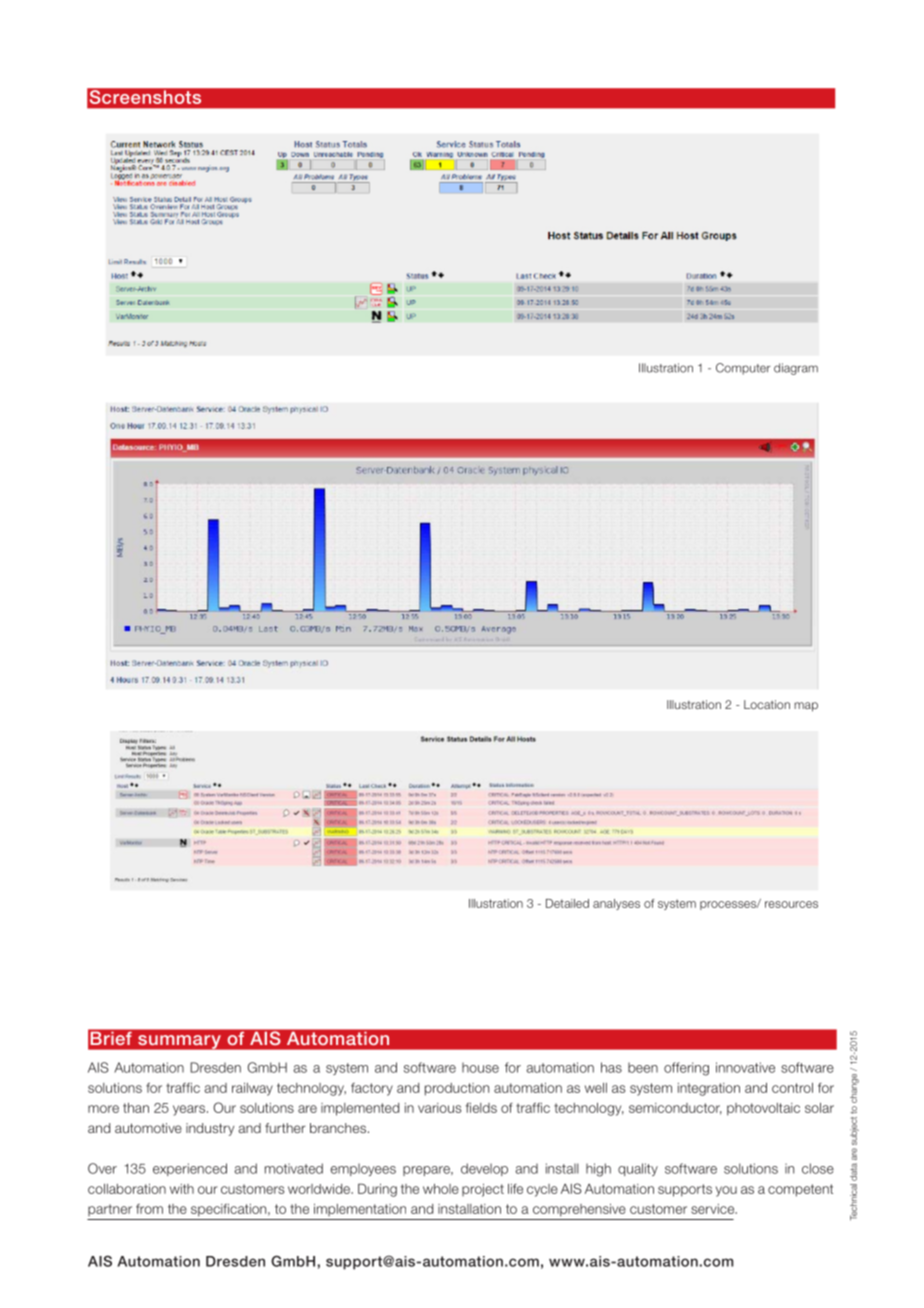 The height and width of the document is (1308, 924). Describe the element at coordinates (796, 369) in the document. I see `diagram` at that location.
